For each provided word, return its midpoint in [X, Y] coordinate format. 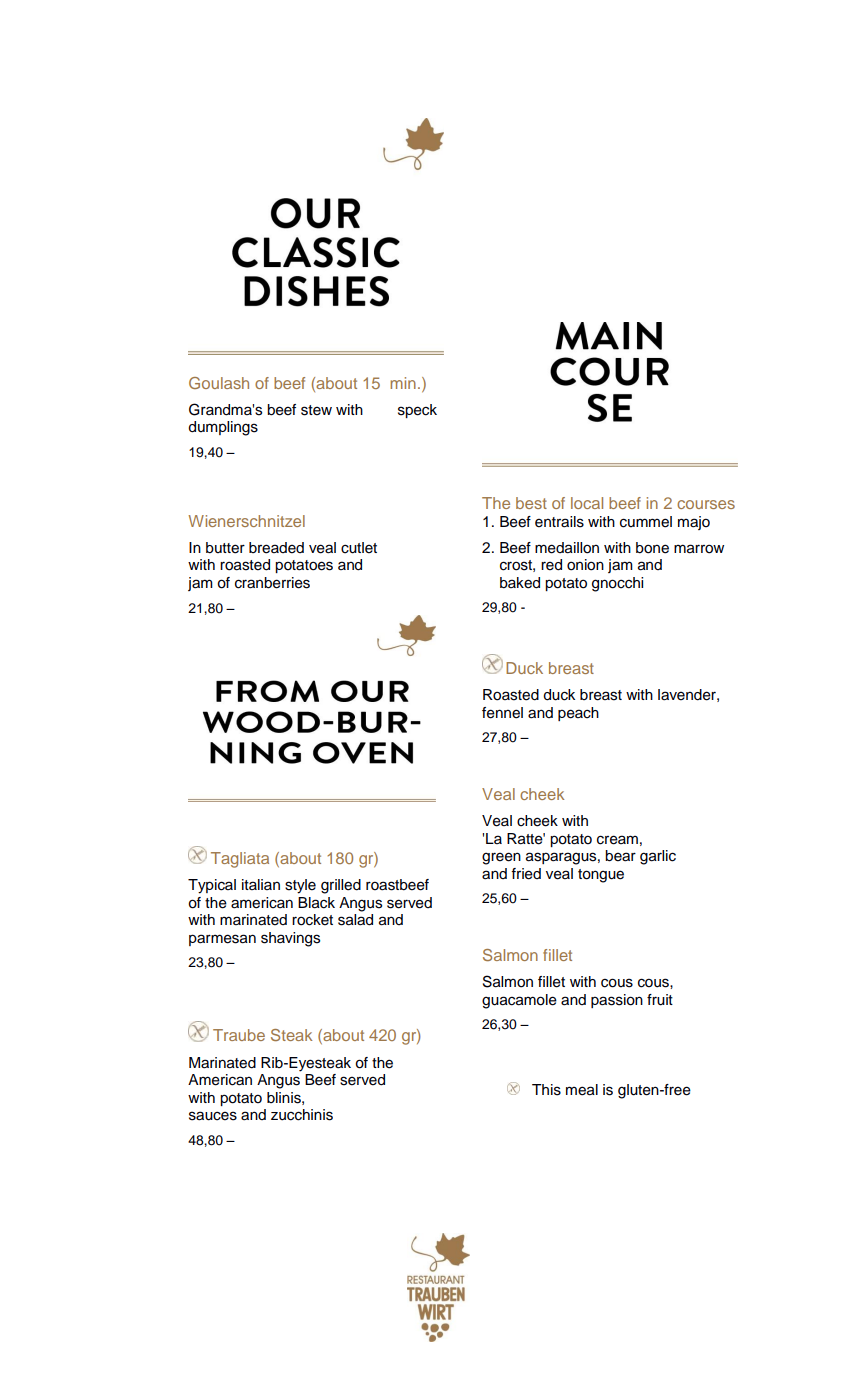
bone [652, 548]
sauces [213, 1116]
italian [261, 884]
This [546, 1090]
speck [417, 411]
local [587, 503]
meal [582, 1090]
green [501, 858]
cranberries [272, 583]
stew [316, 410]
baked [520, 583]
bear [620, 856]
